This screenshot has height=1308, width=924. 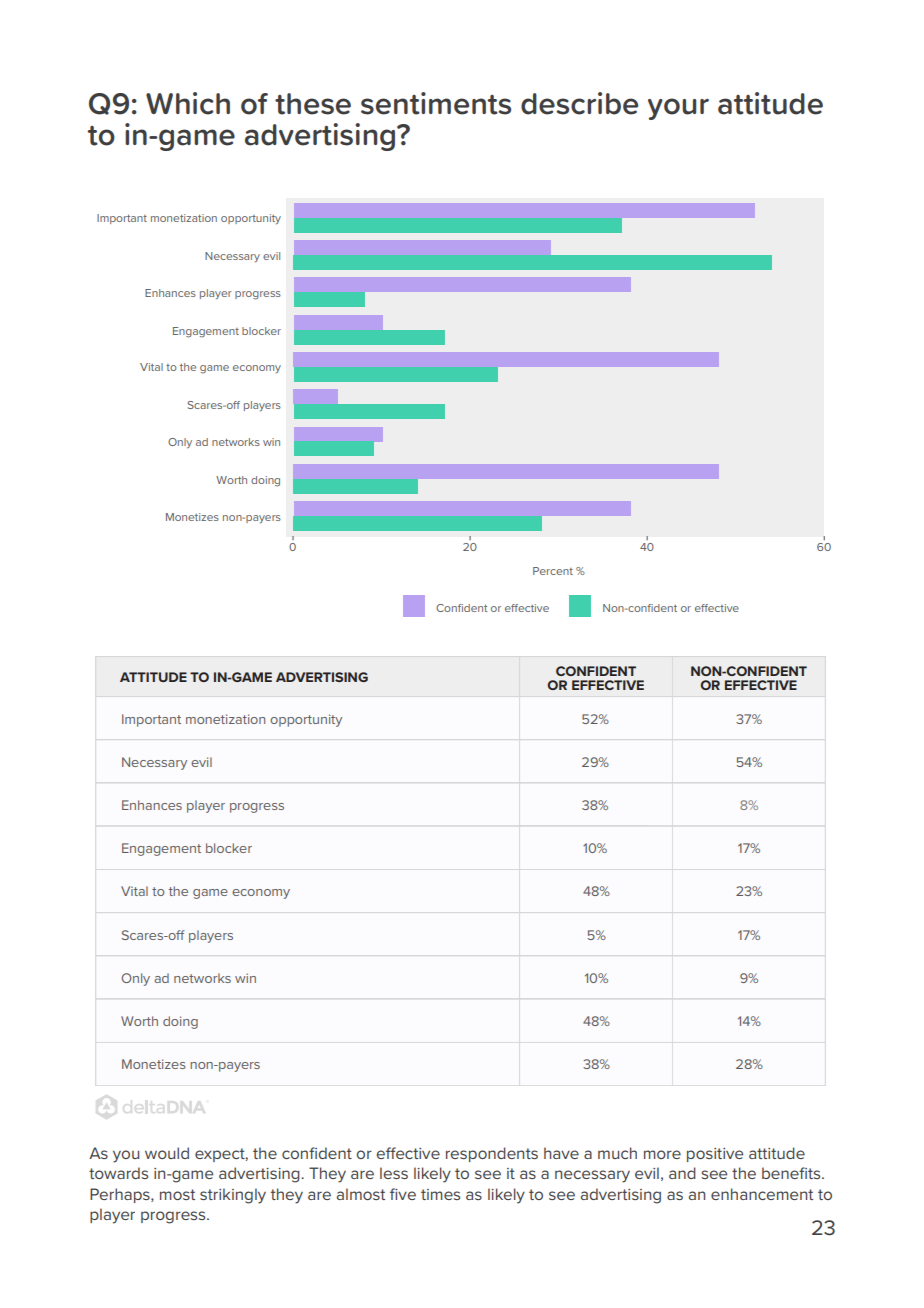 What do you see at coordinates (492, 1154) in the screenshot?
I see `respondents` at bounding box center [492, 1154].
